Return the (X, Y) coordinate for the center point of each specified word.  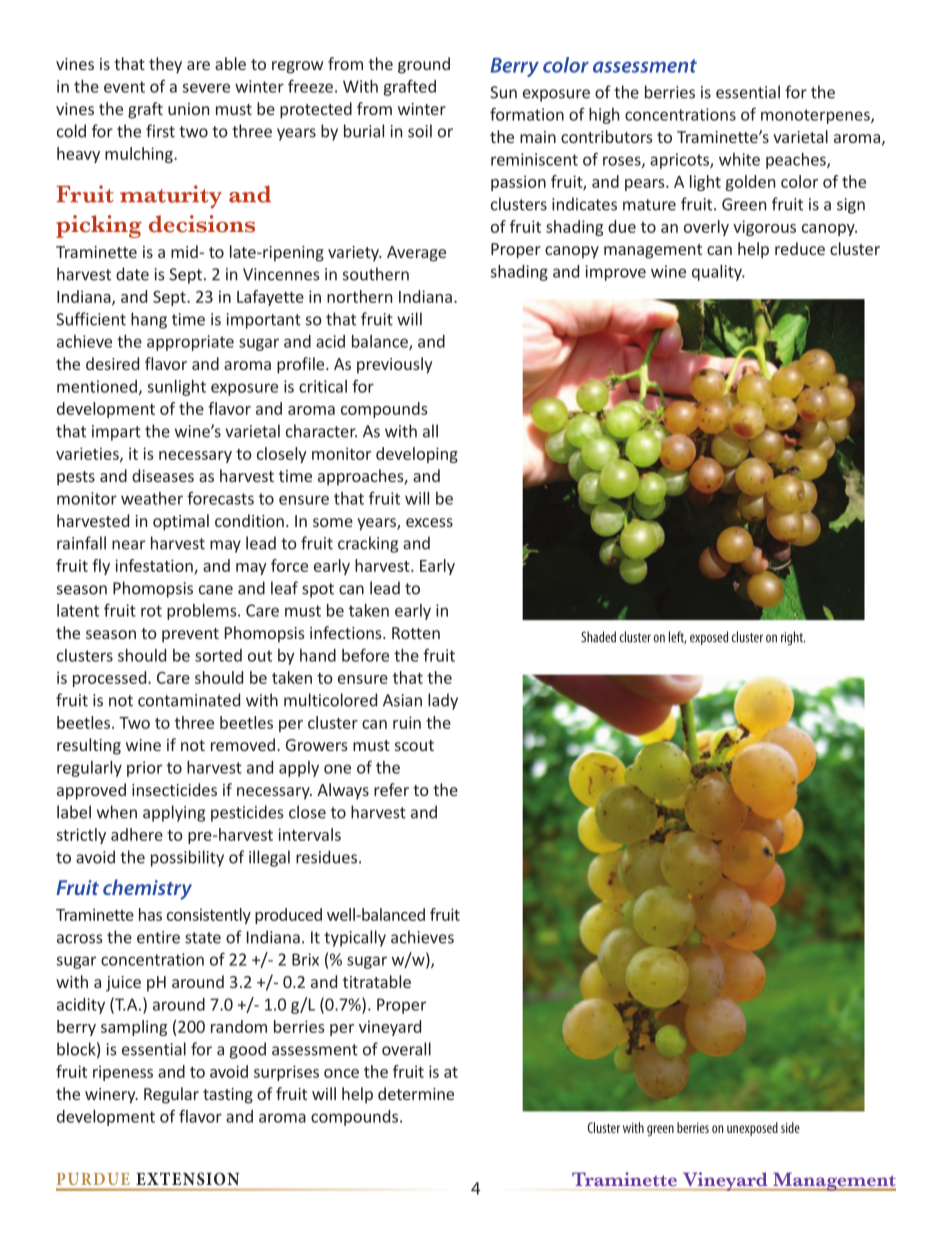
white (739, 159)
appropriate (190, 343)
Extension (187, 1178)
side (790, 1127)
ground (424, 65)
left (678, 637)
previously (394, 365)
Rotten (416, 633)
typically (355, 938)
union (188, 109)
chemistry (147, 889)
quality (718, 273)
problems (203, 612)
